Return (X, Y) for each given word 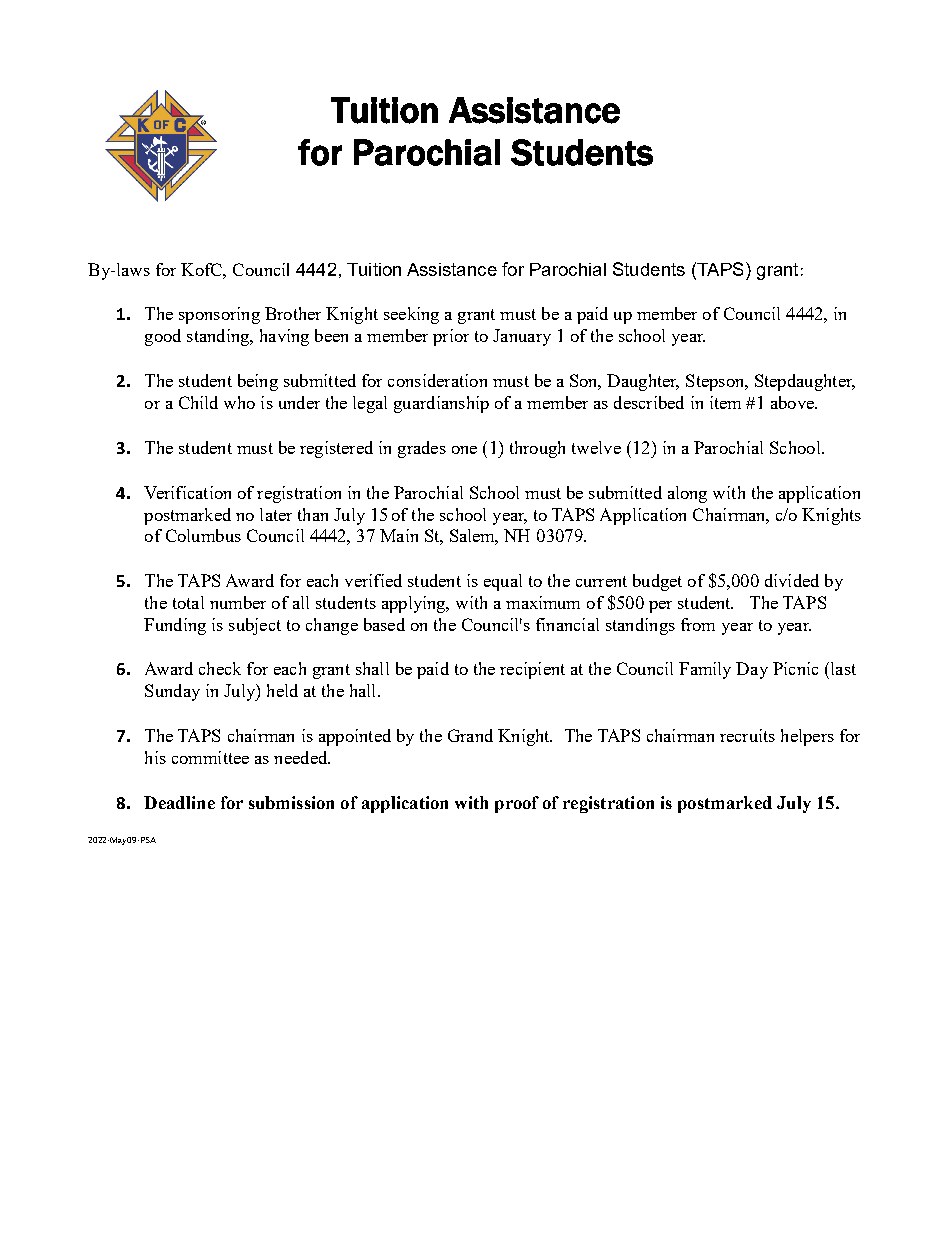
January (522, 337)
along (687, 494)
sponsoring (219, 315)
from (698, 624)
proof (517, 804)
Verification (187, 492)
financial (567, 624)
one (464, 450)
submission (291, 802)
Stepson (716, 382)
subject (255, 626)
